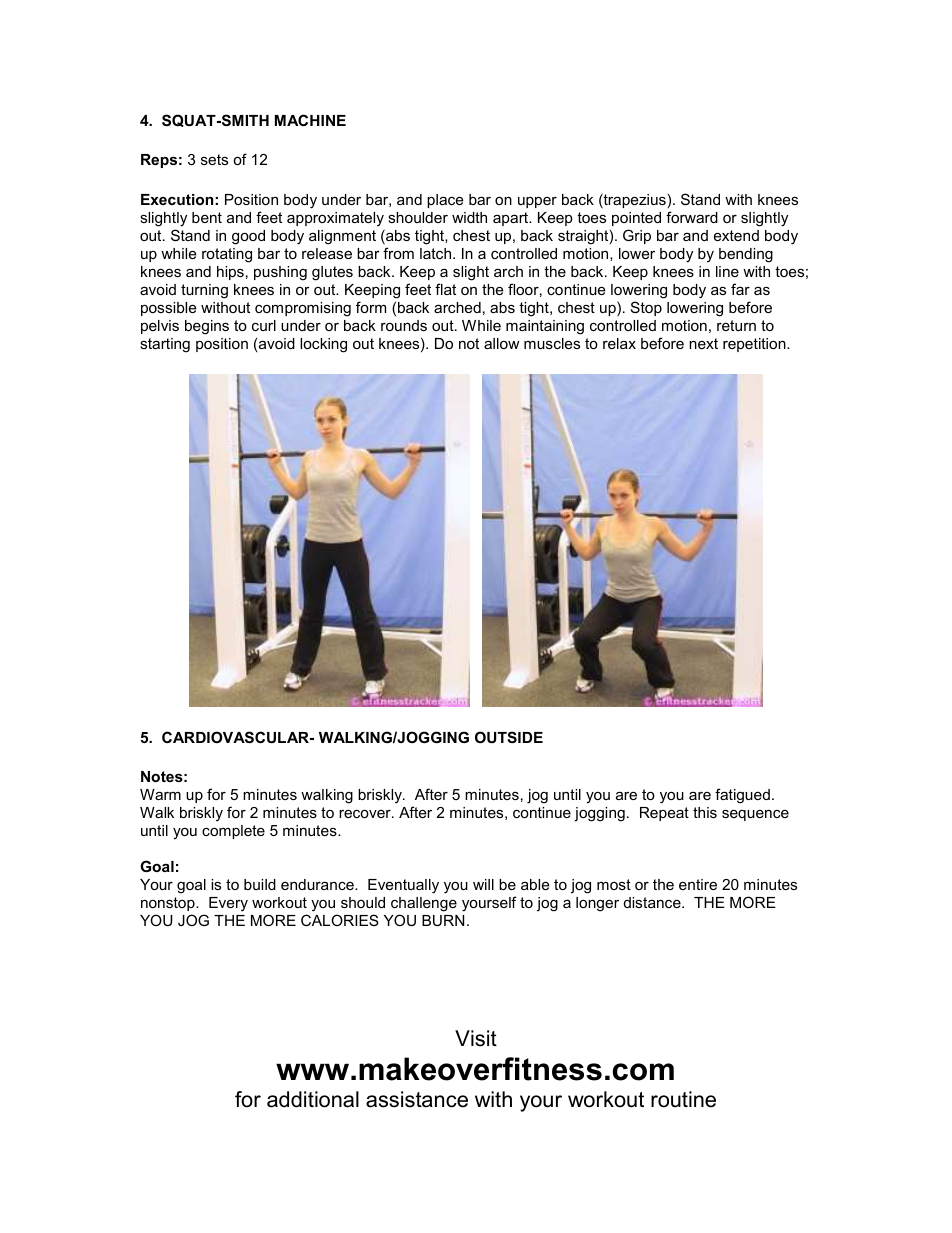 The width and height of the screenshot is (952, 1233). Describe the element at coordinates (160, 794) in the screenshot. I see `Warm` at that location.
